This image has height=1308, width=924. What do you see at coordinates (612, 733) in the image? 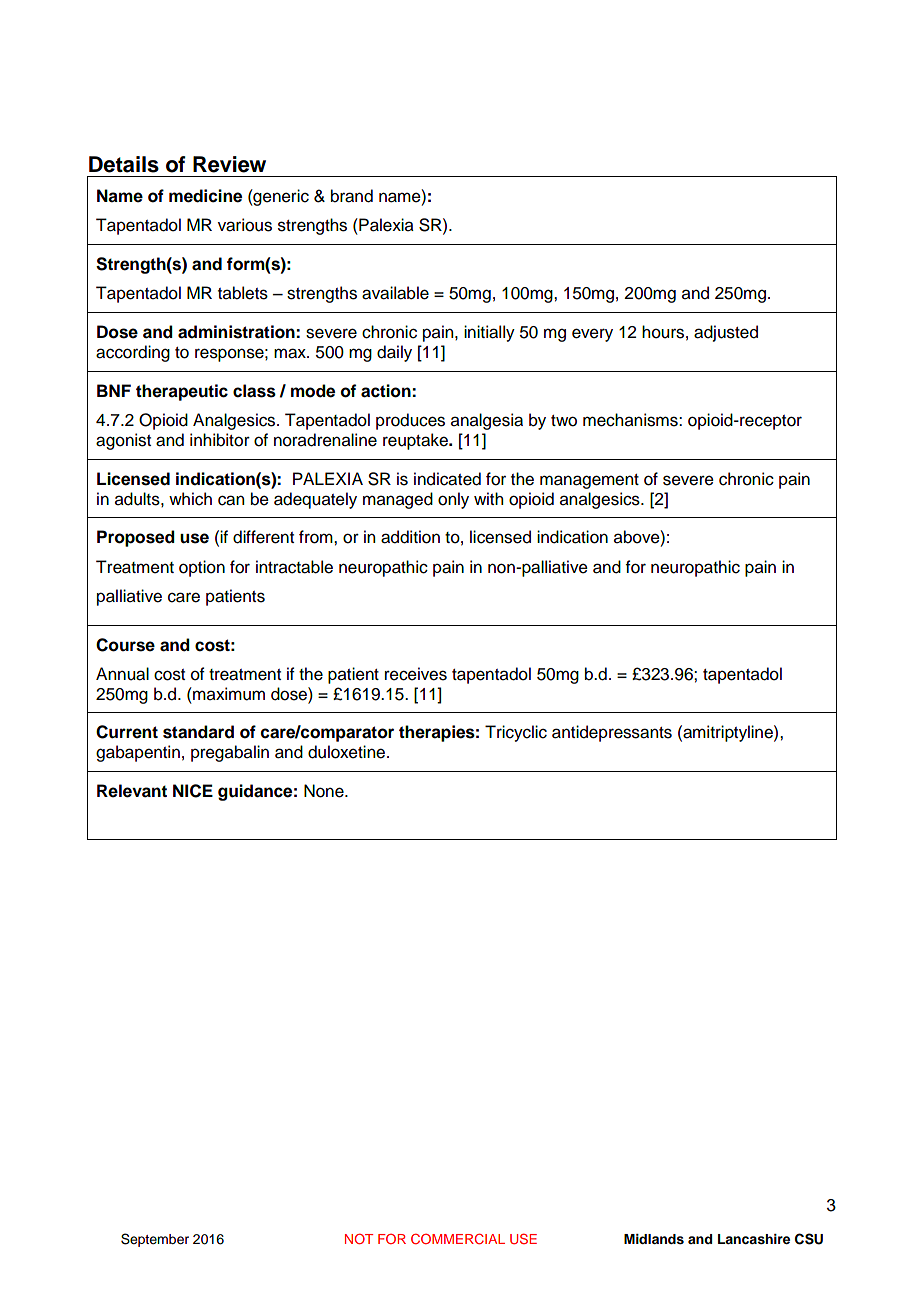
I see `antidepressants` at bounding box center [612, 733].
